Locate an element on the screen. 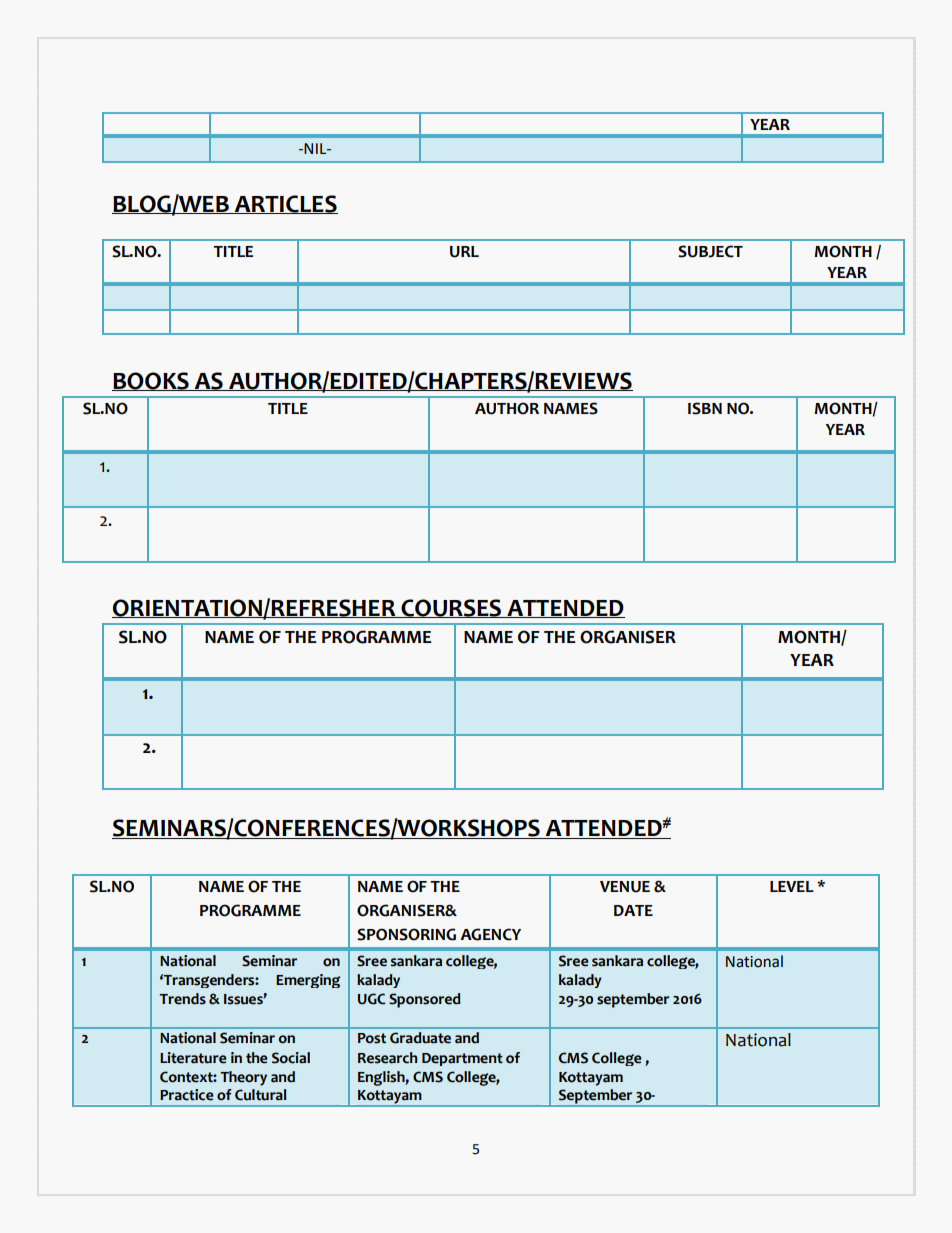 This screenshot has width=952, height=1233. COURSES is located at coordinates (451, 608).
